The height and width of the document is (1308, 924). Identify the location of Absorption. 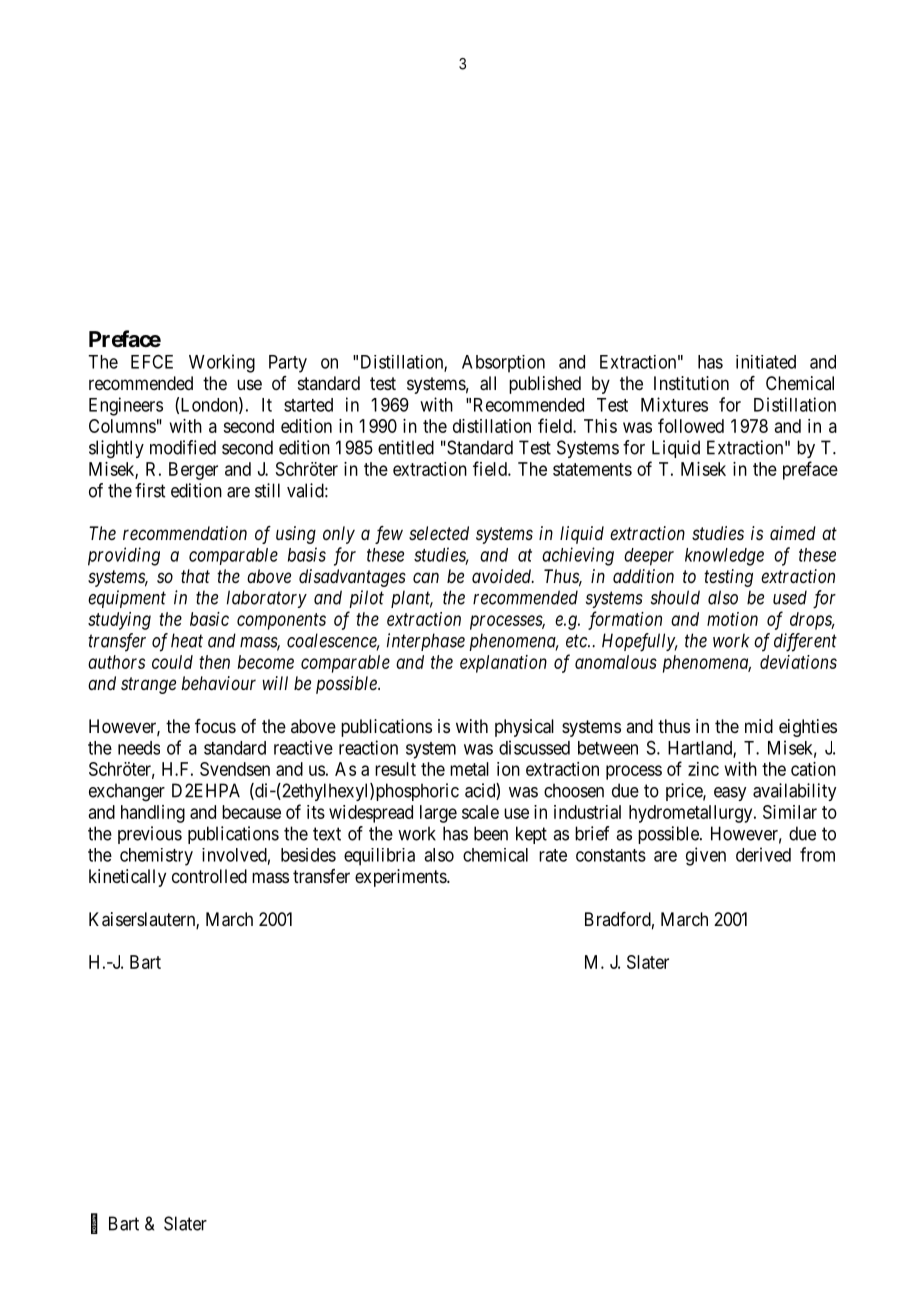
(503, 364).
